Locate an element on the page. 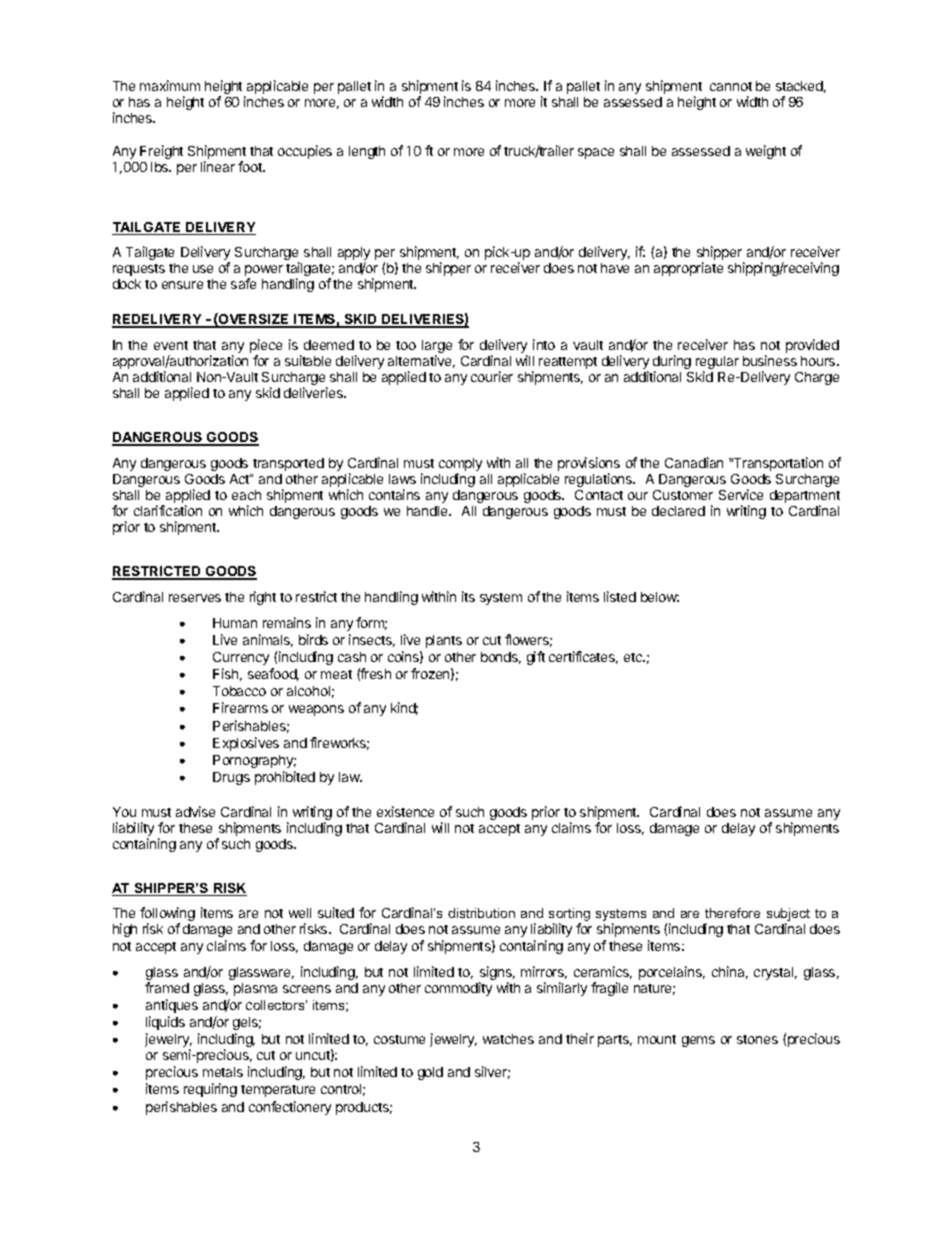  maximum is located at coordinates (170, 85).
